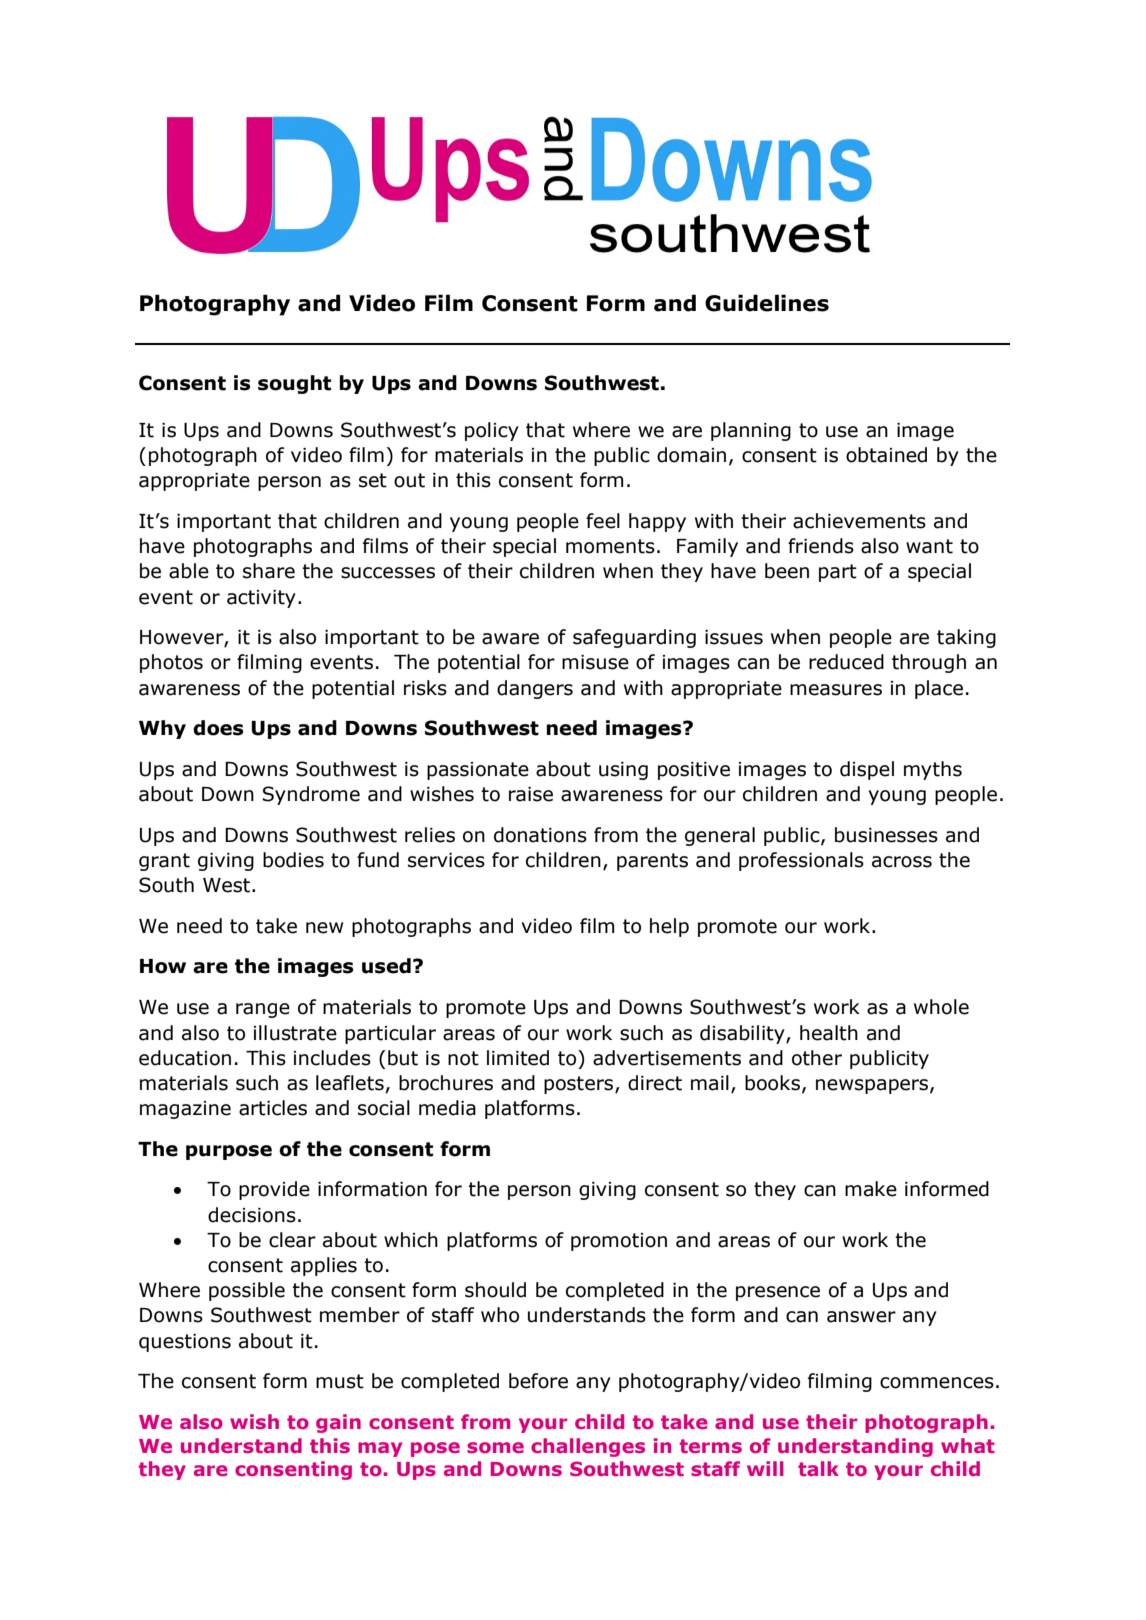 This page has width=1146, height=1620. What do you see at coordinates (338, 1423) in the page?
I see `gain` at bounding box center [338, 1423].
